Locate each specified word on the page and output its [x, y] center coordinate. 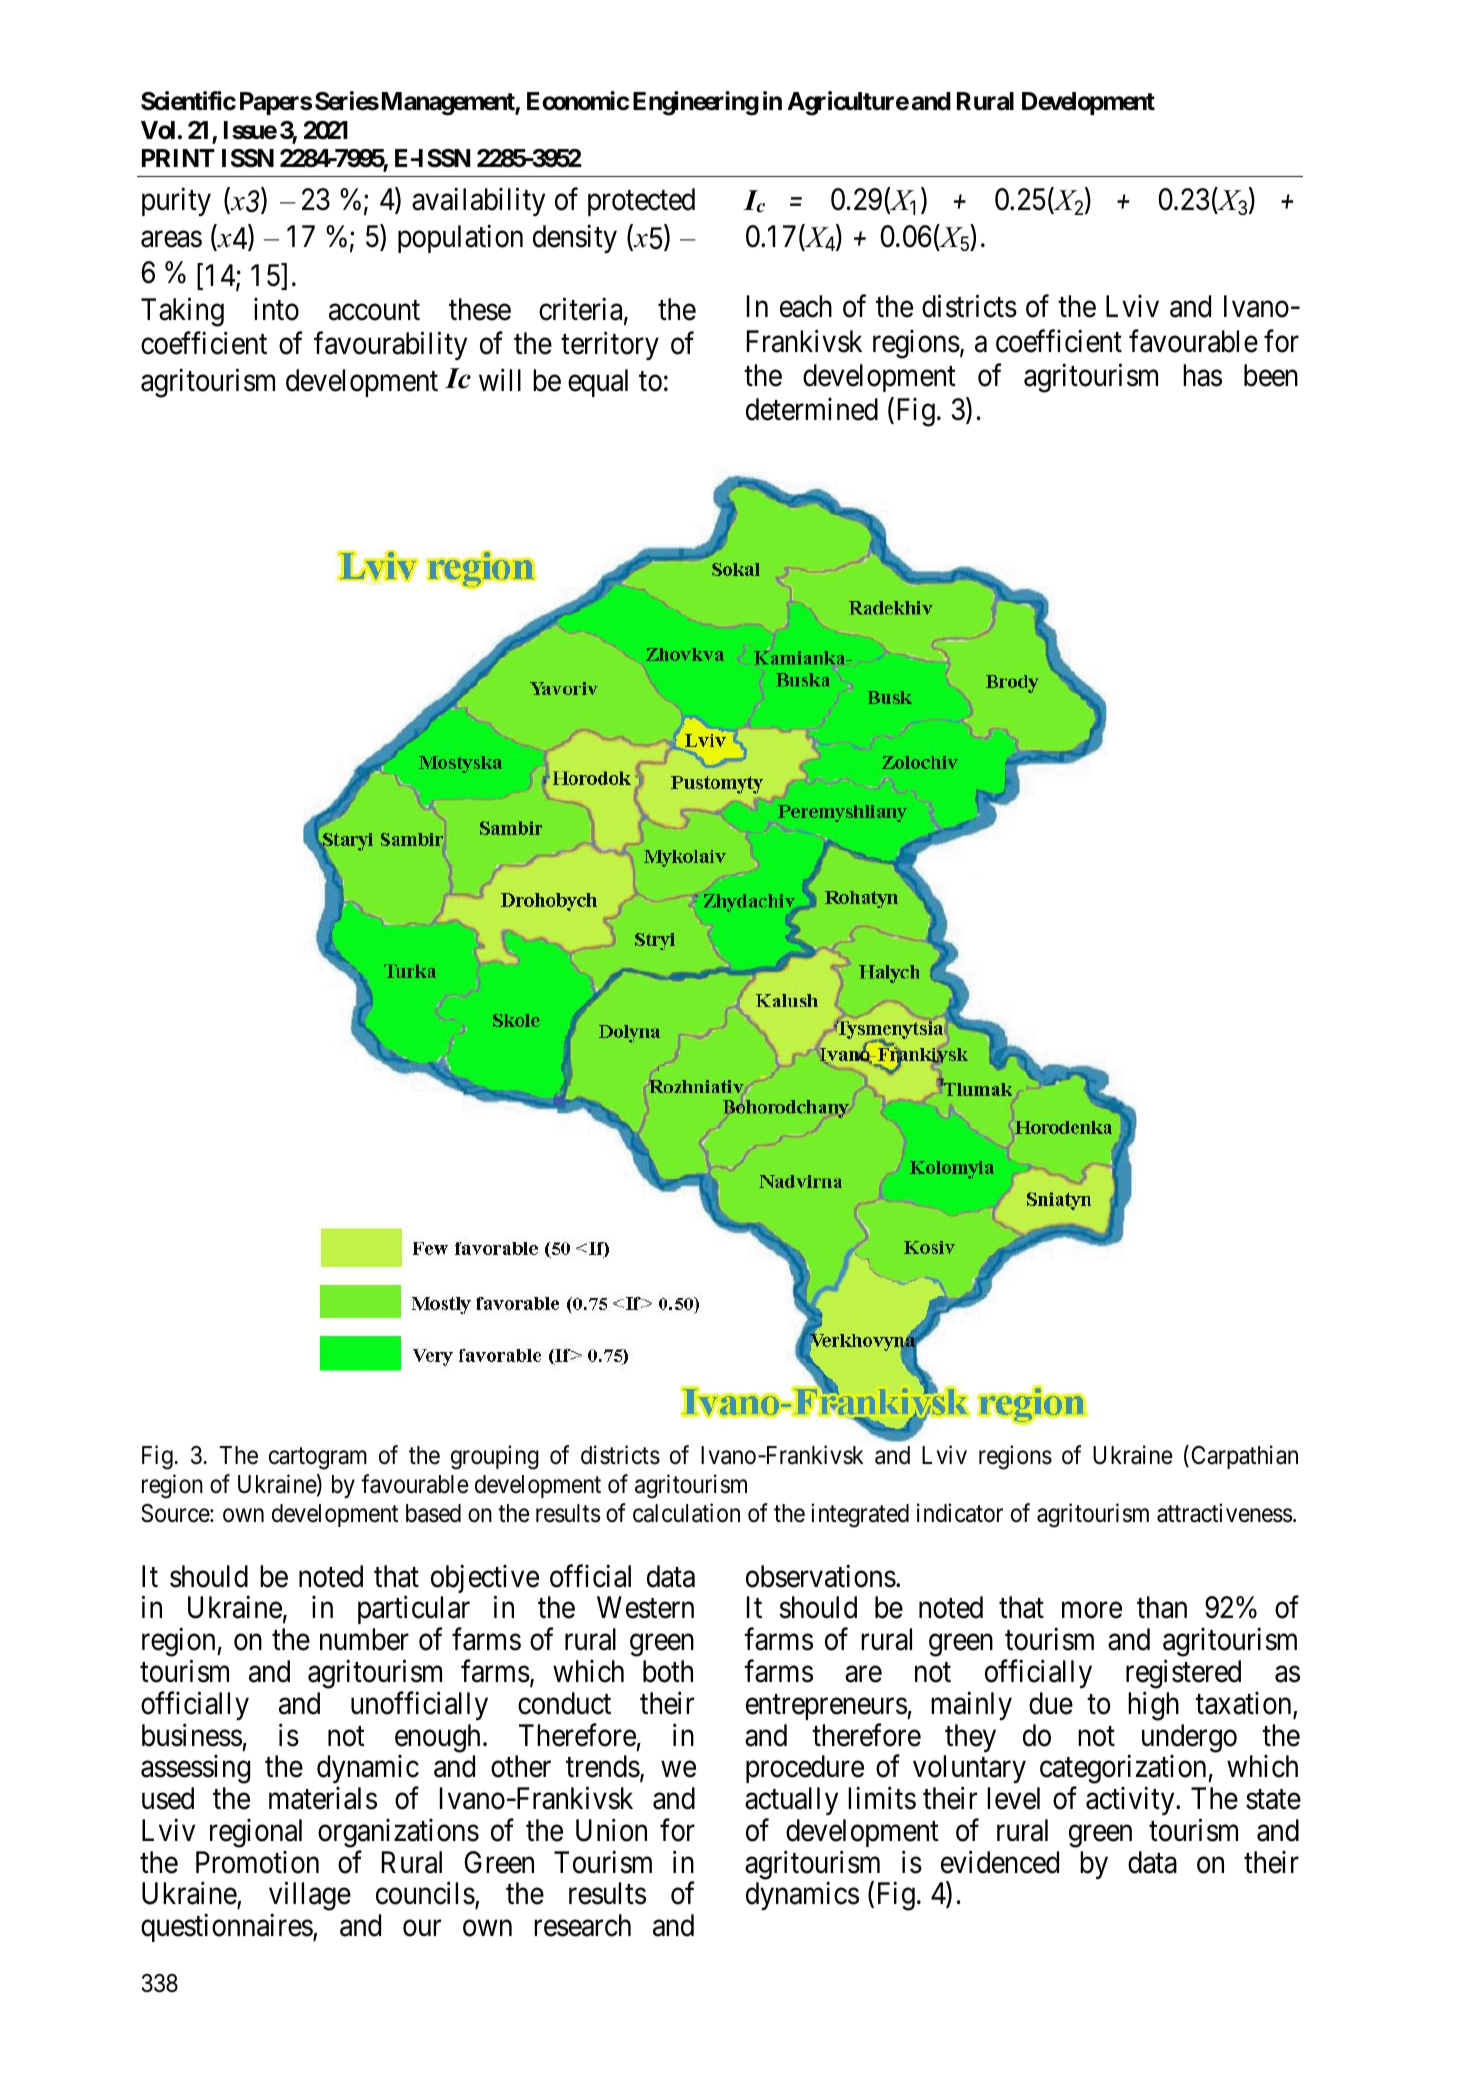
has [1202, 375]
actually [791, 1801]
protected [641, 202]
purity [176, 202]
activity [1131, 1801]
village [310, 1898]
